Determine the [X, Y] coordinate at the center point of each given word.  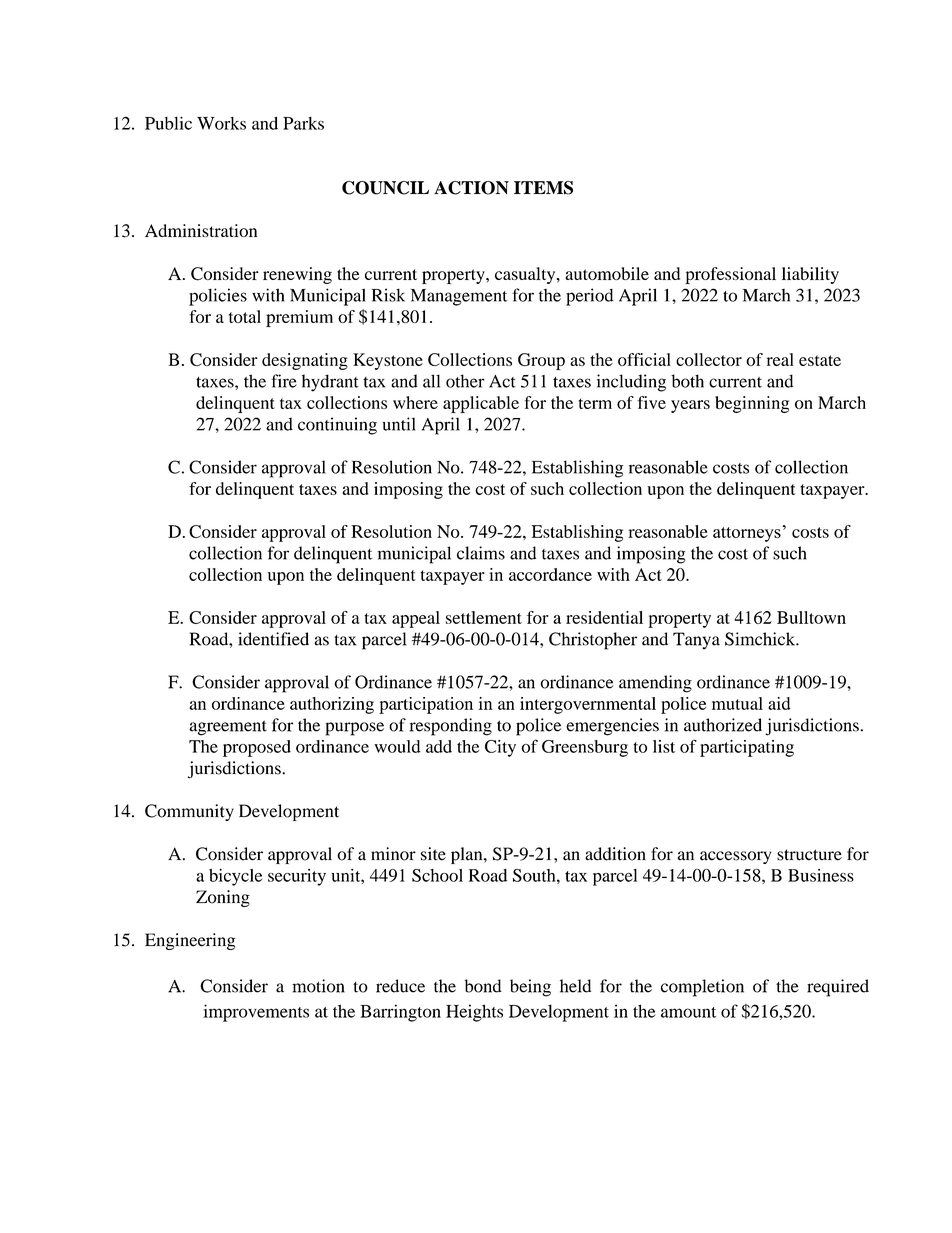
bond [483, 986]
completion [702, 988]
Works [221, 123]
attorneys [747, 534]
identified [273, 639]
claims [481, 553]
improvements [256, 1013]
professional [730, 275]
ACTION [471, 188]
